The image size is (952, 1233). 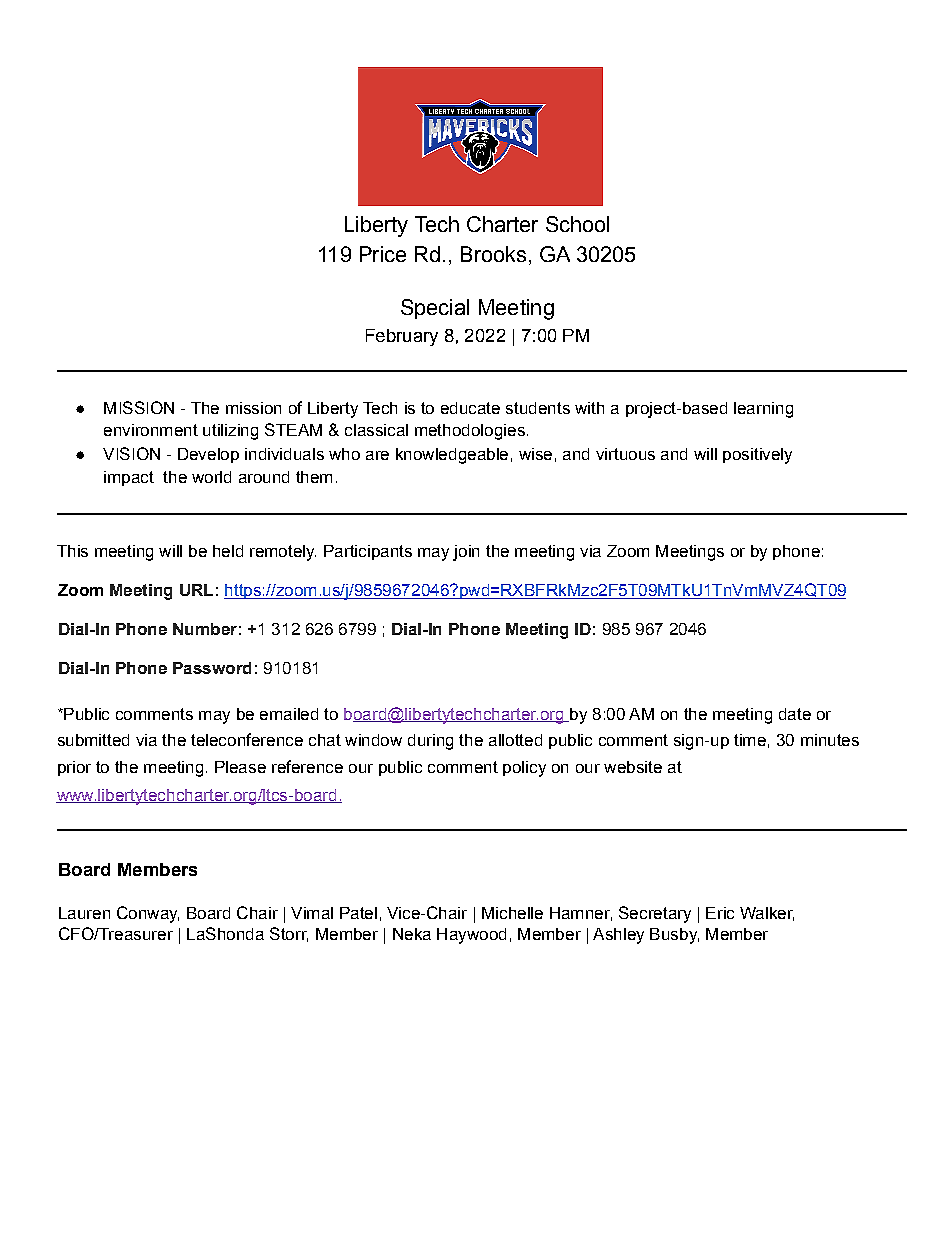 I want to click on Conway, so click(x=148, y=914).
